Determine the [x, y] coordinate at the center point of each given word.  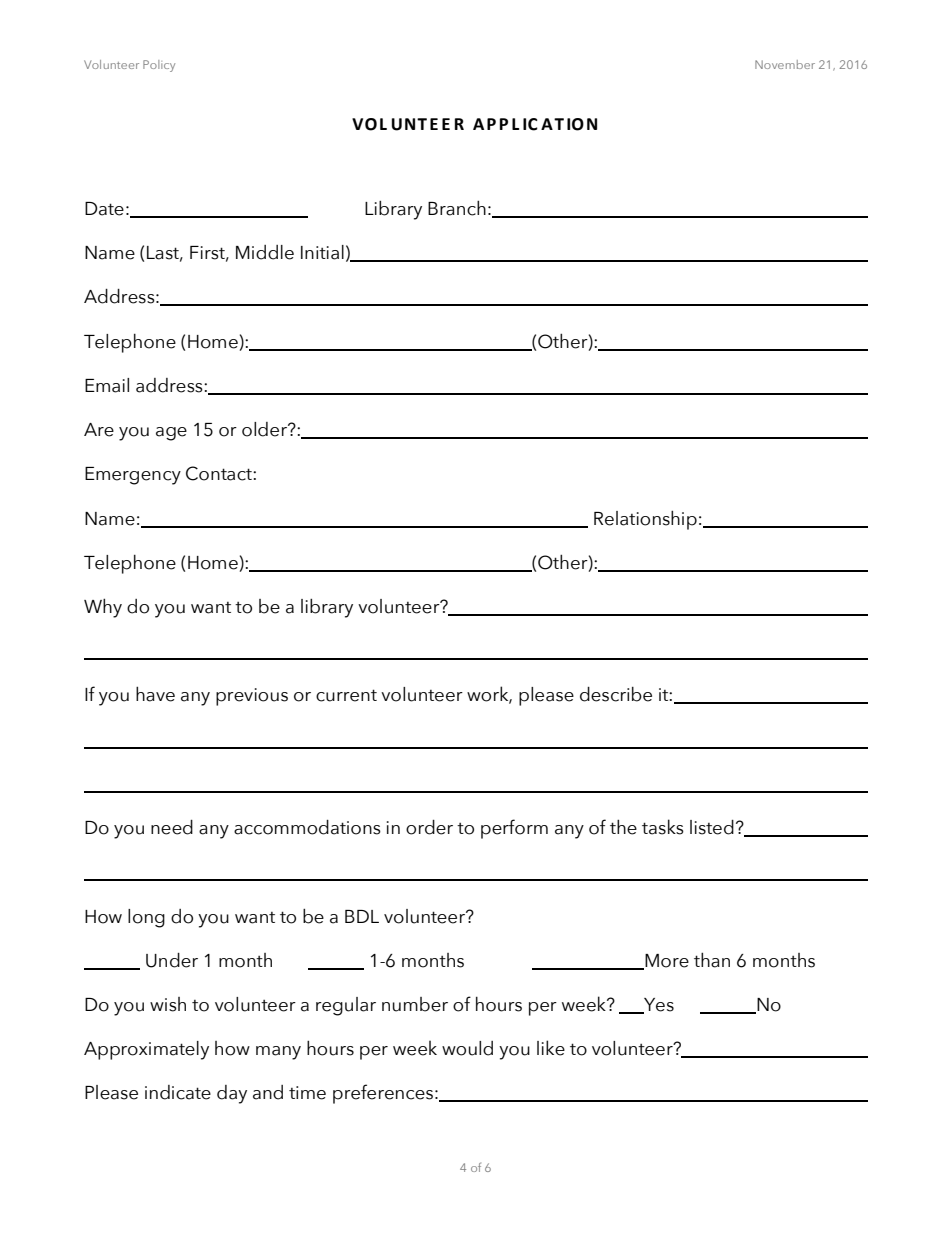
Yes [658, 1005]
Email [107, 385]
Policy [159, 66]
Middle [265, 252]
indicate [178, 1092]
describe [616, 694]
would [467, 1048]
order [429, 827]
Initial [322, 252]
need [172, 827]
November [785, 64]
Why [103, 608]
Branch [457, 208]
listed [712, 827]
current [346, 695]
